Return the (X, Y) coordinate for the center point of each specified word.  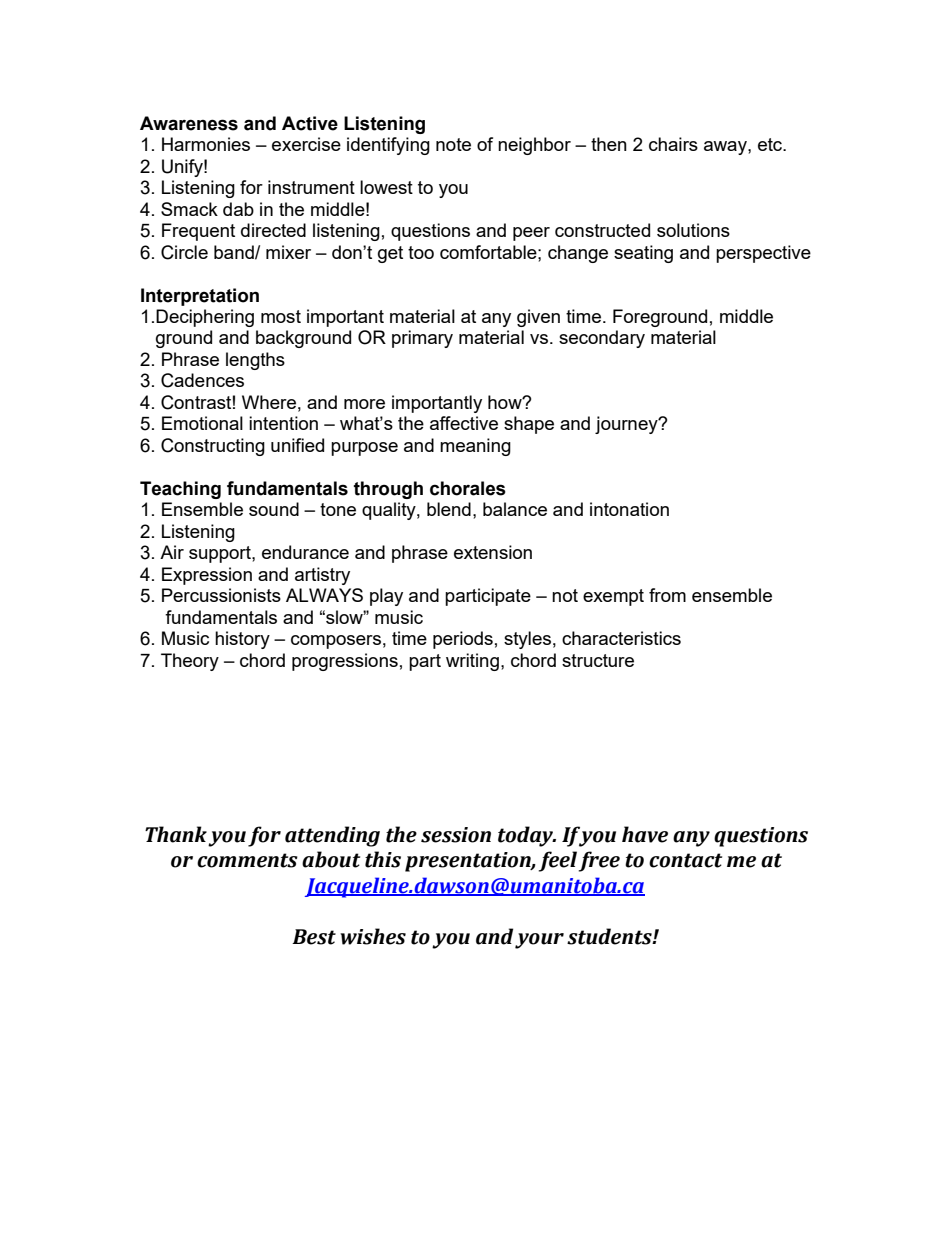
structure (598, 660)
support (221, 554)
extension (493, 552)
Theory (190, 662)
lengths (255, 361)
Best (314, 937)
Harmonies (206, 144)
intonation (629, 509)
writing (472, 662)
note (453, 144)
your (539, 941)
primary (422, 339)
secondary (602, 339)
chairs (673, 144)
